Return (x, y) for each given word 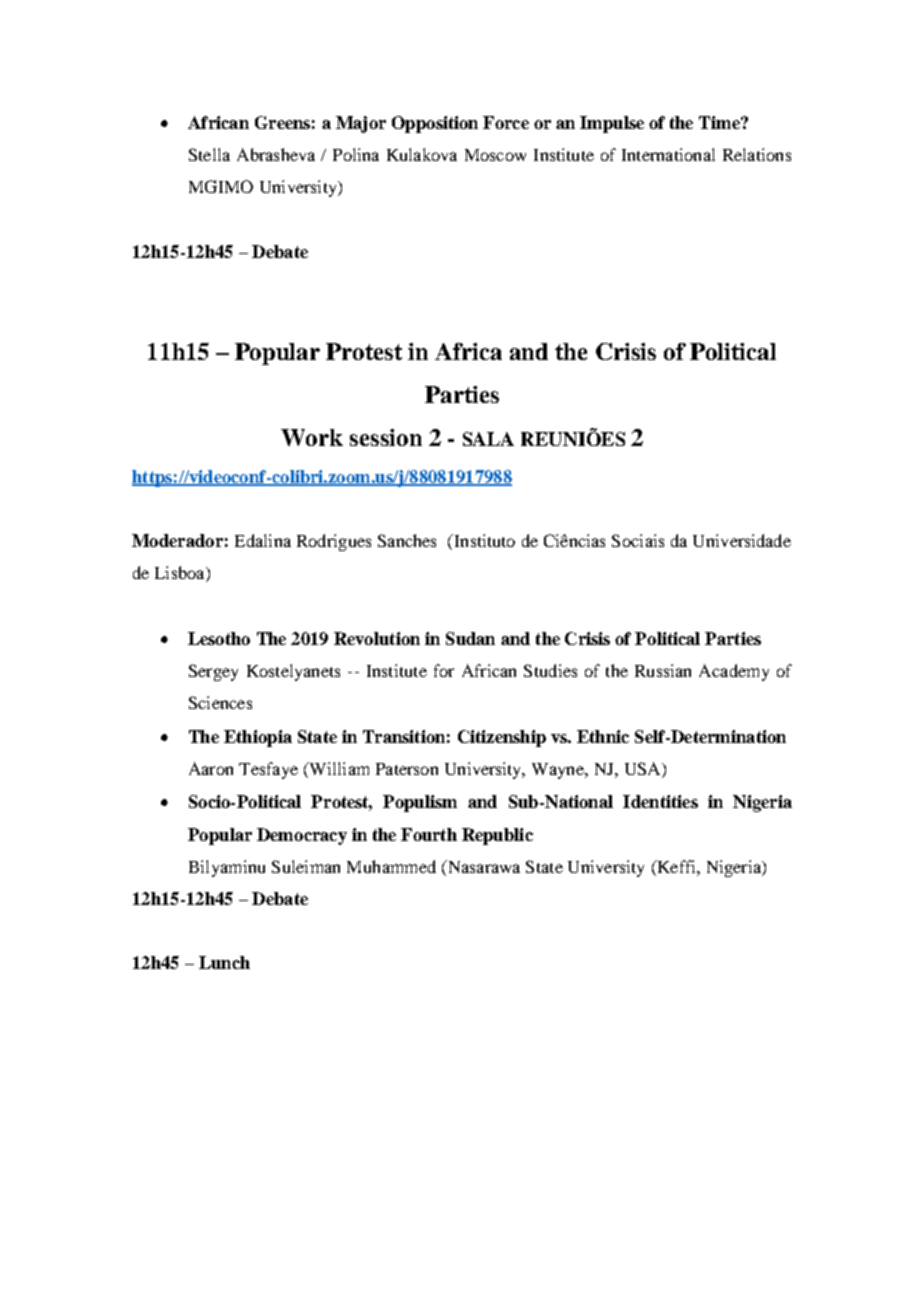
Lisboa (181, 574)
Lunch (224, 962)
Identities (660, 801)
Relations (757, 154)
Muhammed (391, 866)
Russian (663, 670)
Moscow (495, 155)
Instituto (483, 540)
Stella (209, 154)
